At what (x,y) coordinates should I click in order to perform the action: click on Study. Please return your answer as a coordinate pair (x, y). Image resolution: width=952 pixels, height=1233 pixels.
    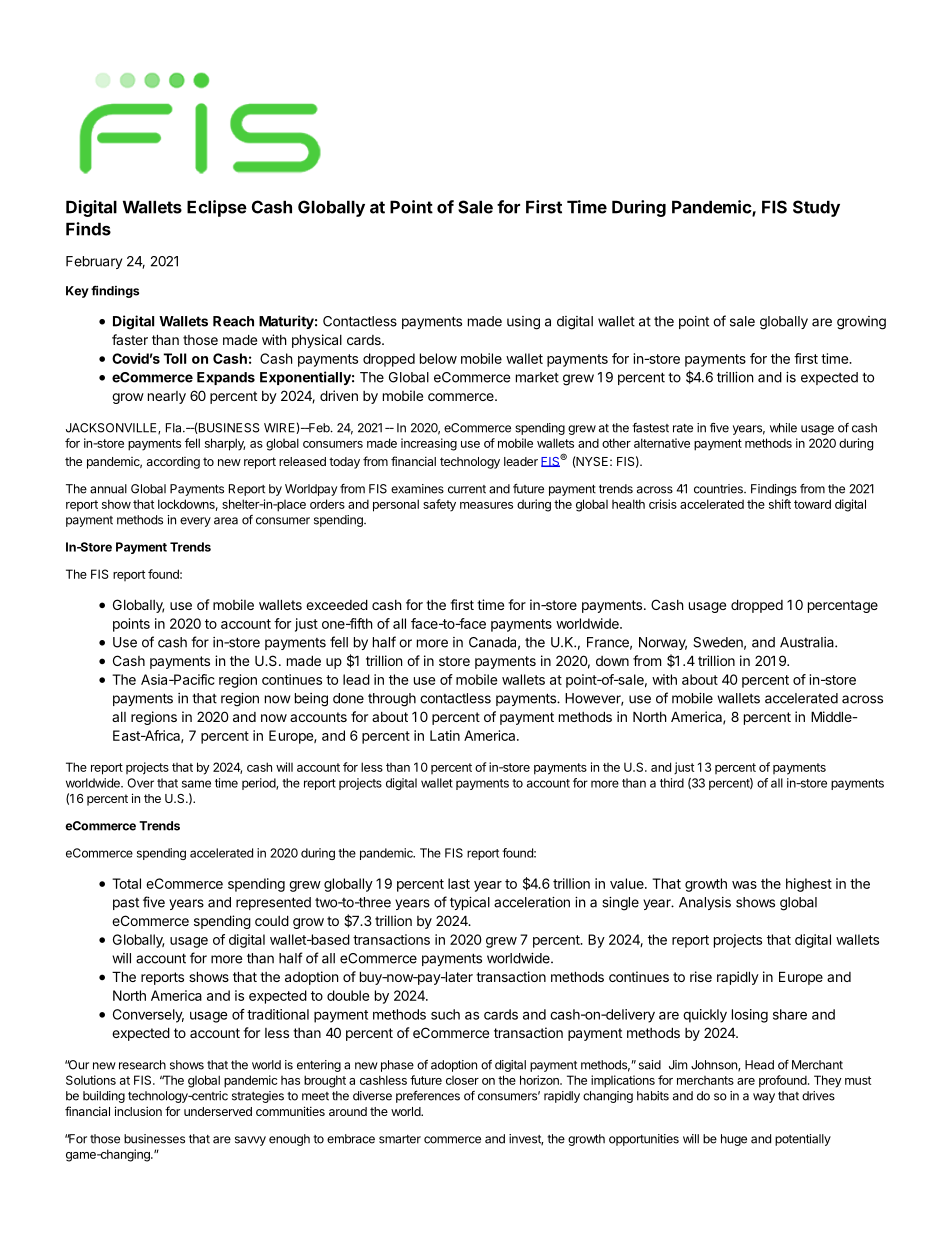
    Looking at the image, I should click on (816, 208).
